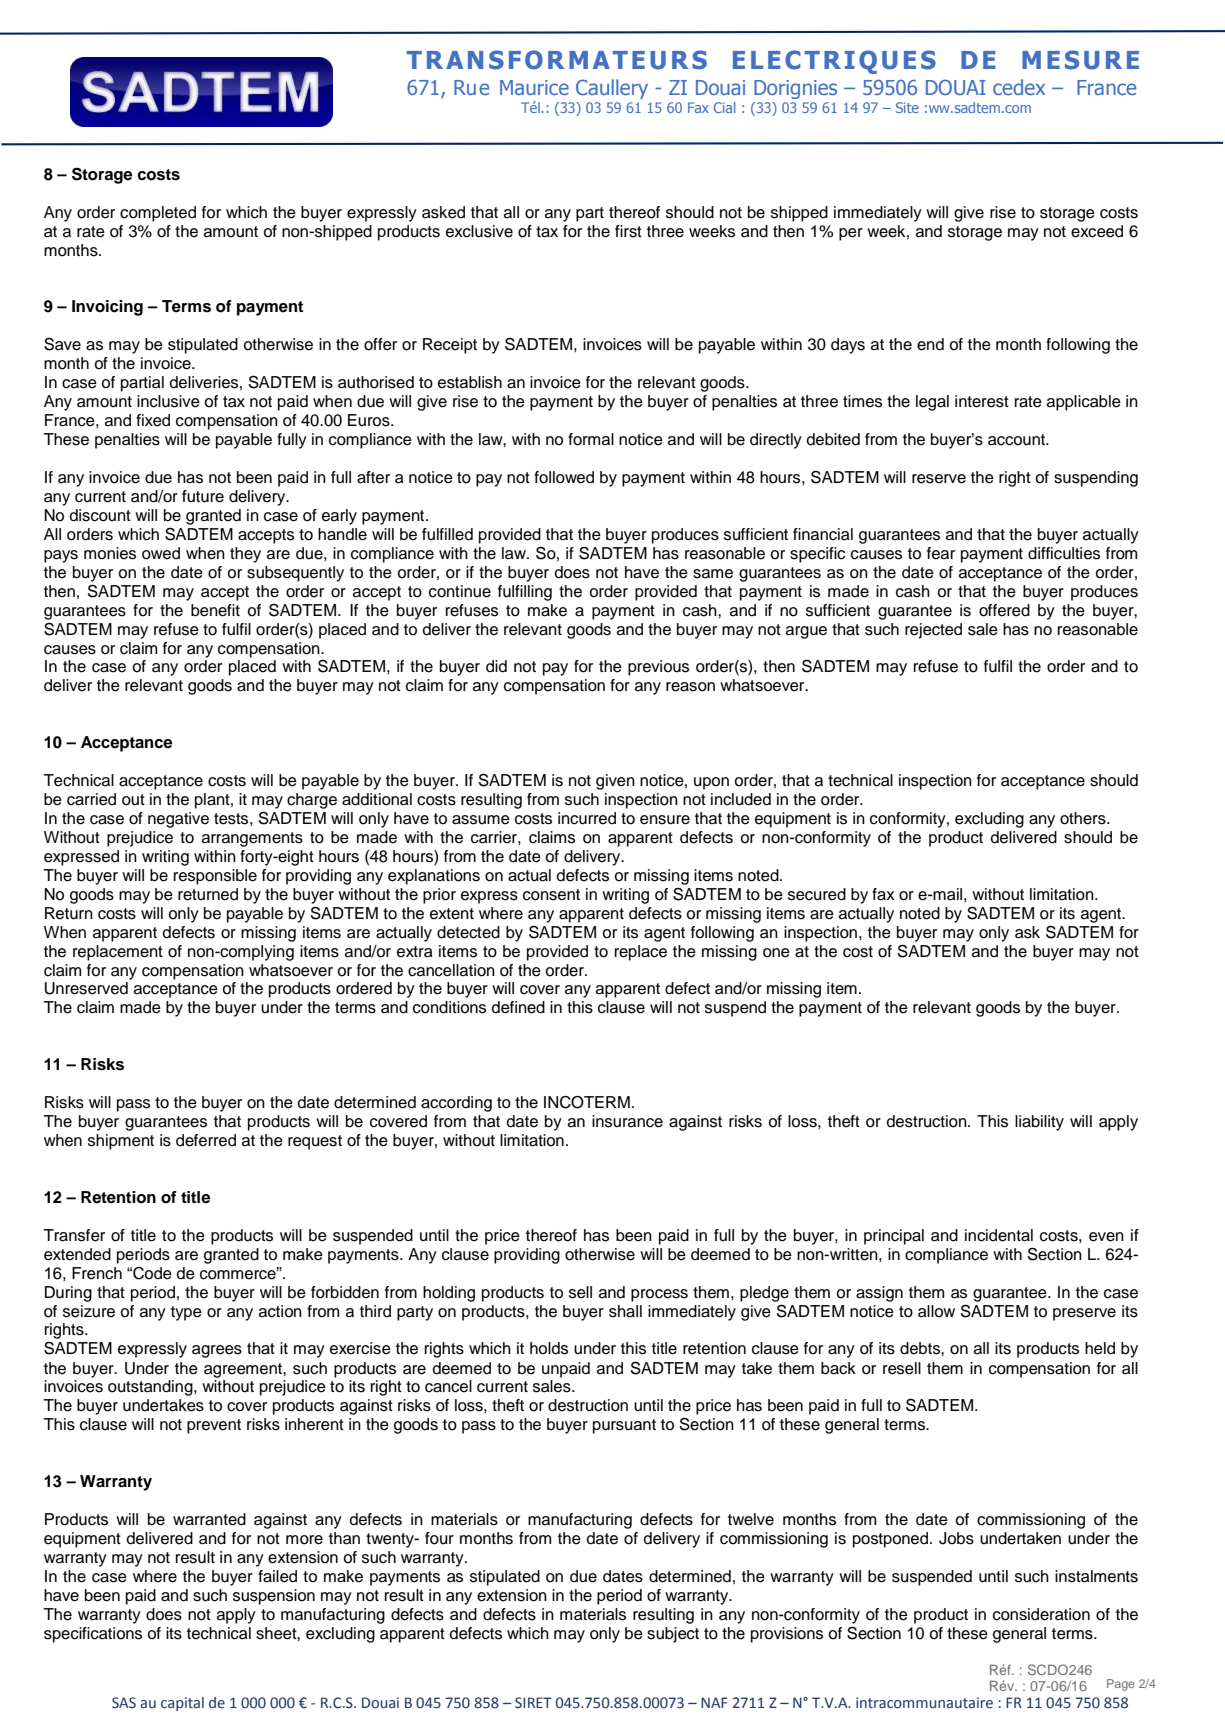 This screenshot has height=1734, width=1225. I want to click on rejected, so click(933, 631).
